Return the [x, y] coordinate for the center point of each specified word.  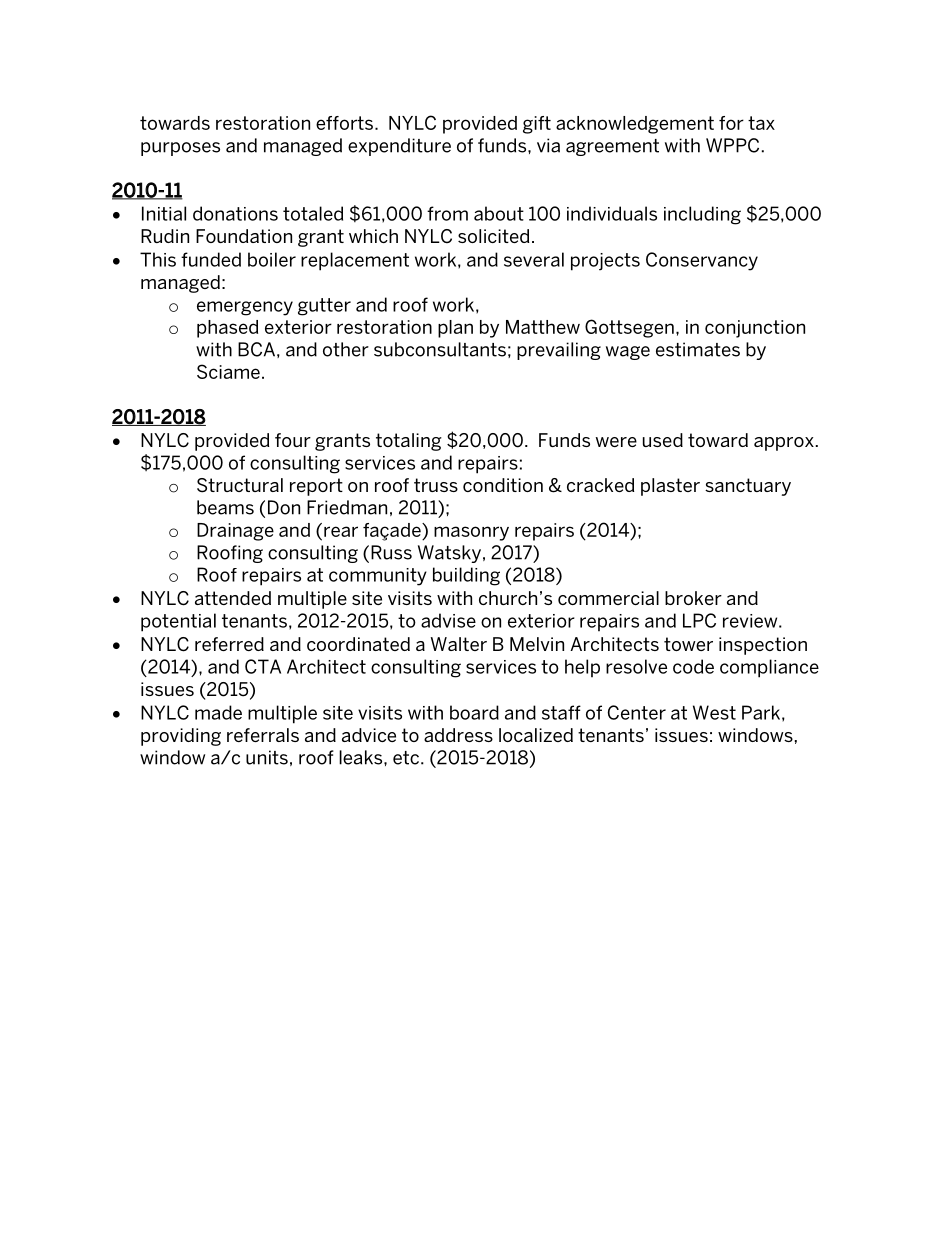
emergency [245, 308]
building [466, 576]
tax [761, 123]
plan [455, 329]
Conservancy [702, 261]
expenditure [399, 147]
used [663, 440]
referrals [263, 735]
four [293, 440]
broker [693, 598]
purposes [180, 149]
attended [233, 598]
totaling [409, 442]
